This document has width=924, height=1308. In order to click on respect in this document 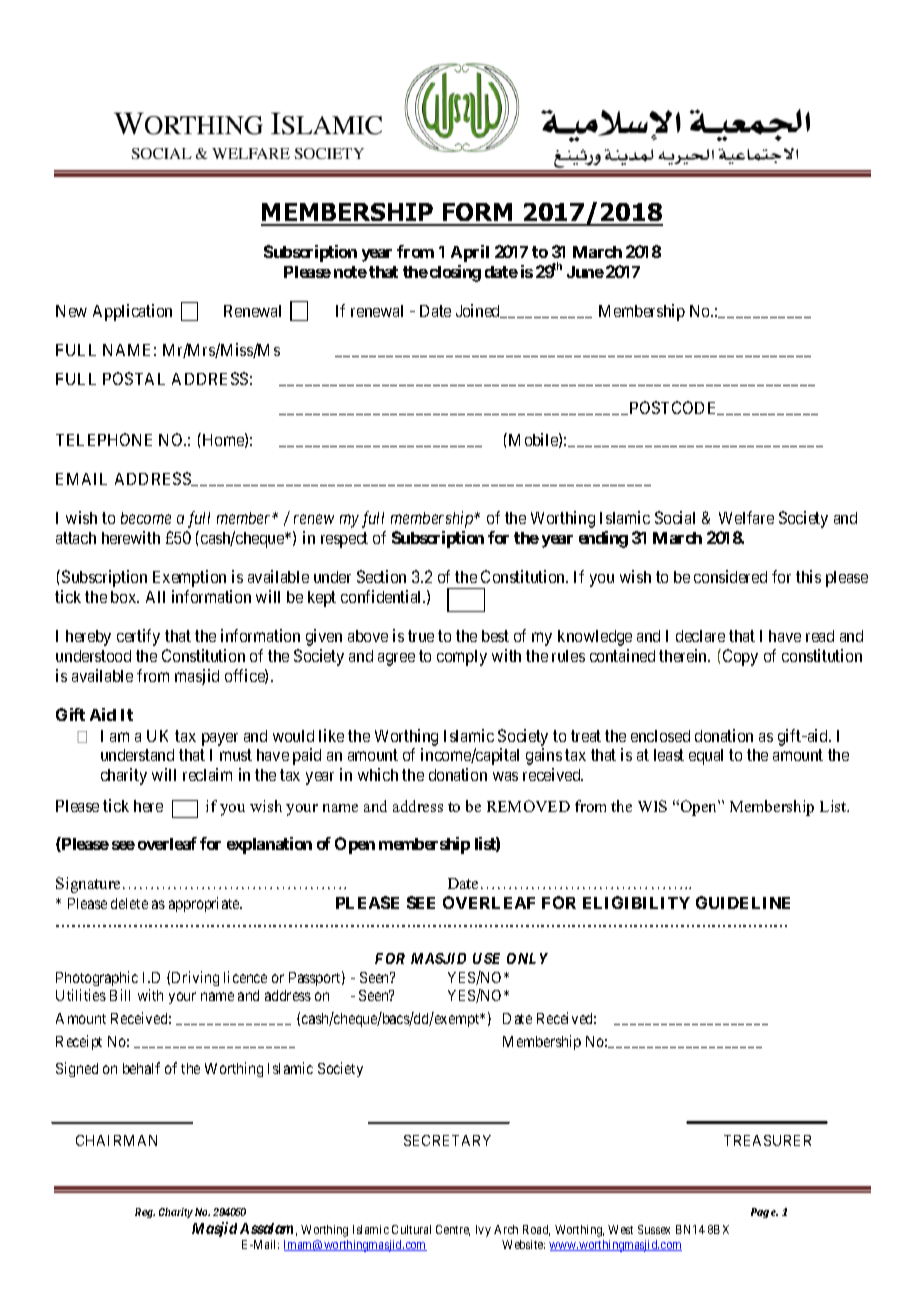, I will do `click(344, 540)`.
